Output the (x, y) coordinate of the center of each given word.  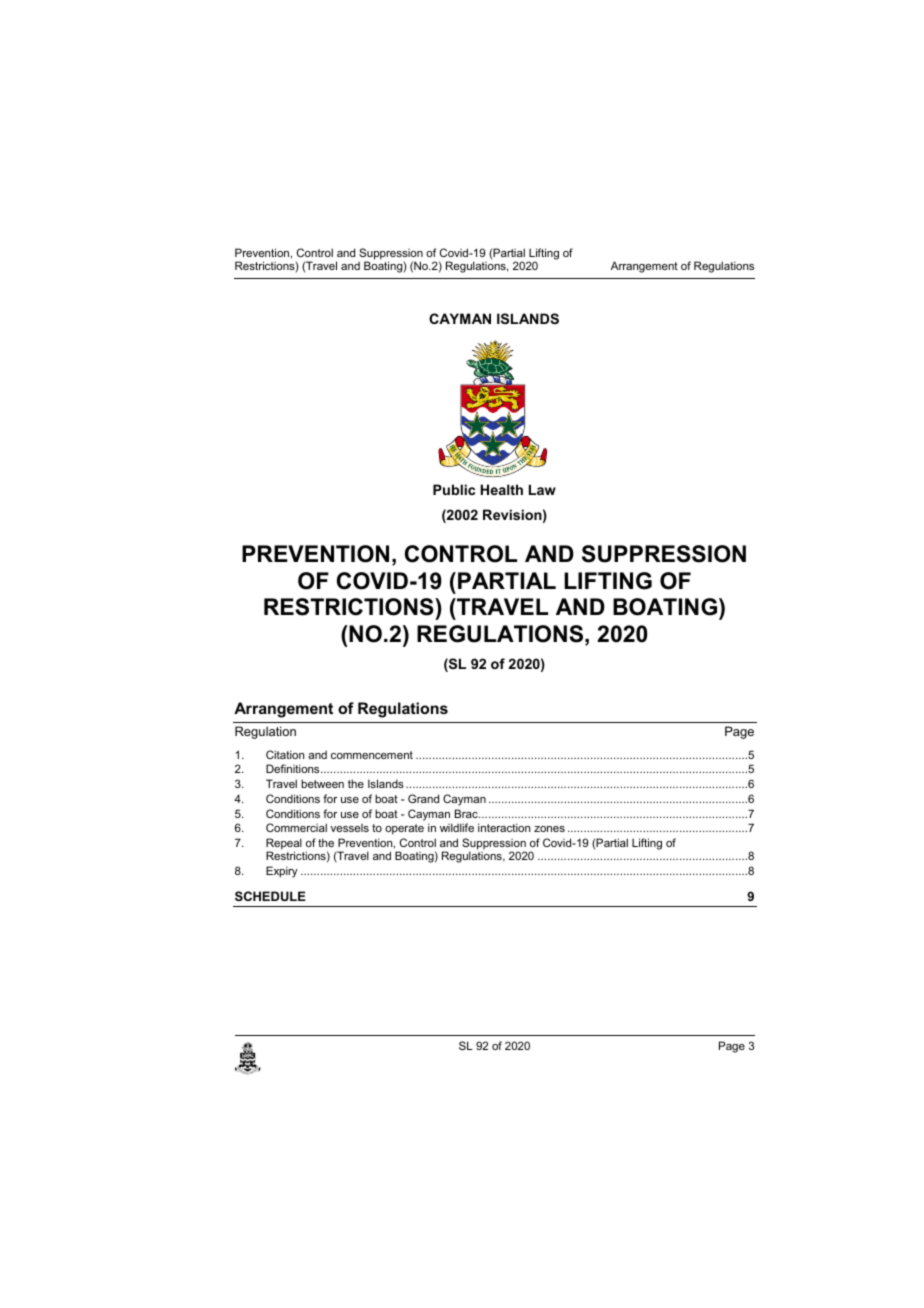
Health (502, 489)
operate (404, 829)
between (322, 783)
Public (454, 489)
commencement (372, 755)
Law (542, 489)
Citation (285, 754)
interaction (504, 827)
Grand (423, 798)
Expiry (282, 872)
